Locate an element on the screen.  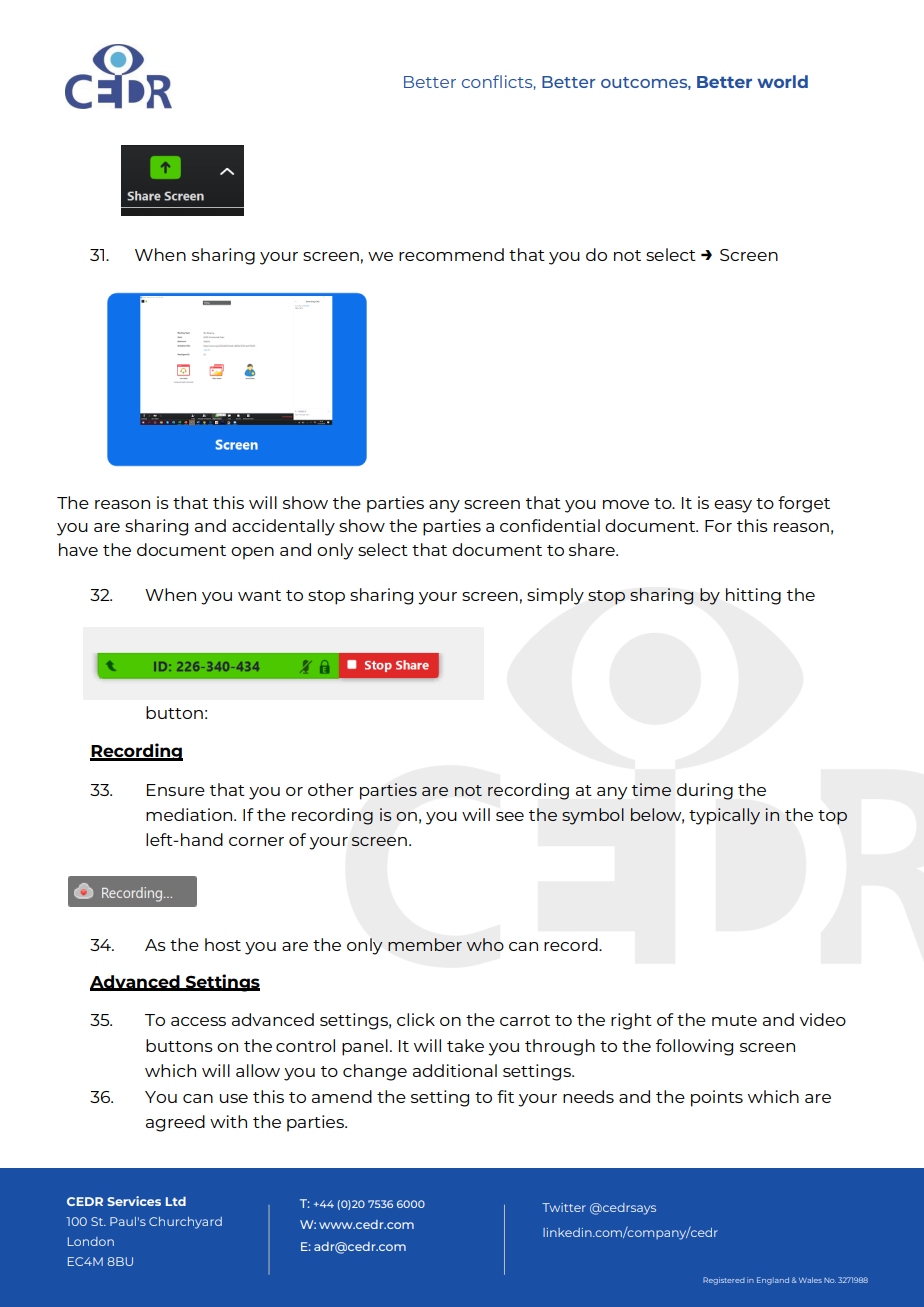
Churchyard is located at coordinates (185, 1223).
